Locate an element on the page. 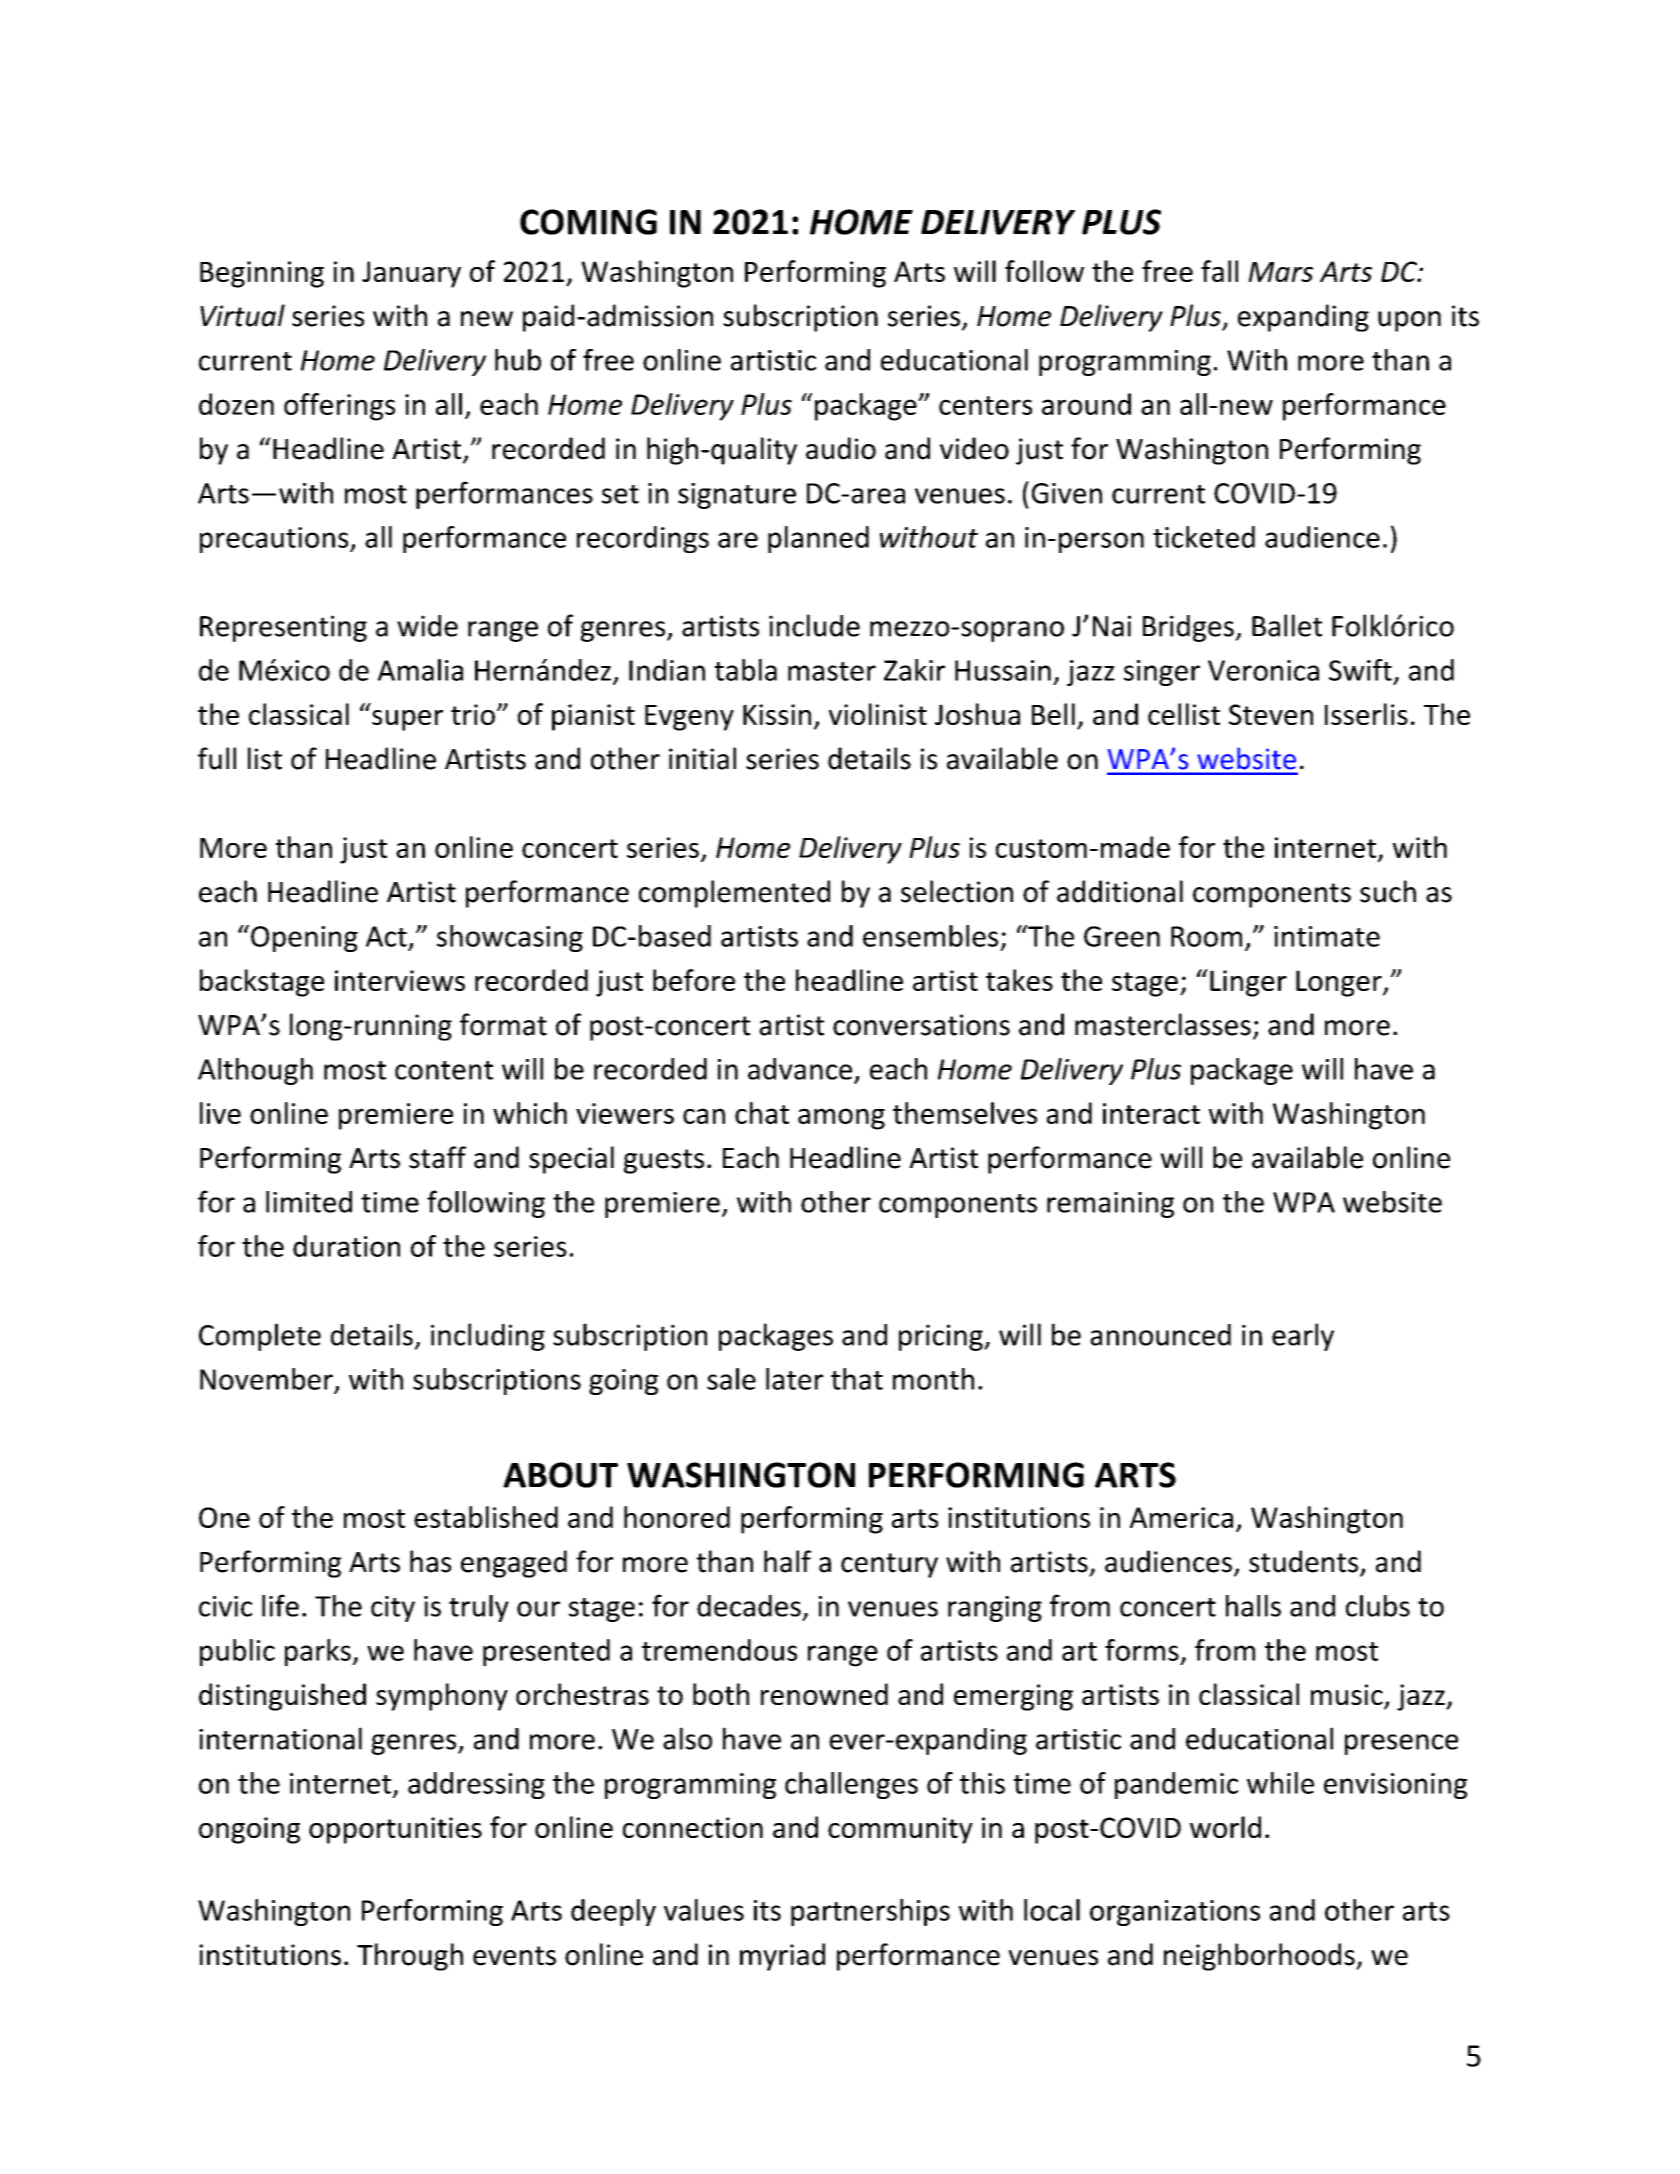 This document has height=2174, width=1680. Through is located at coordinates (410, 1957).
